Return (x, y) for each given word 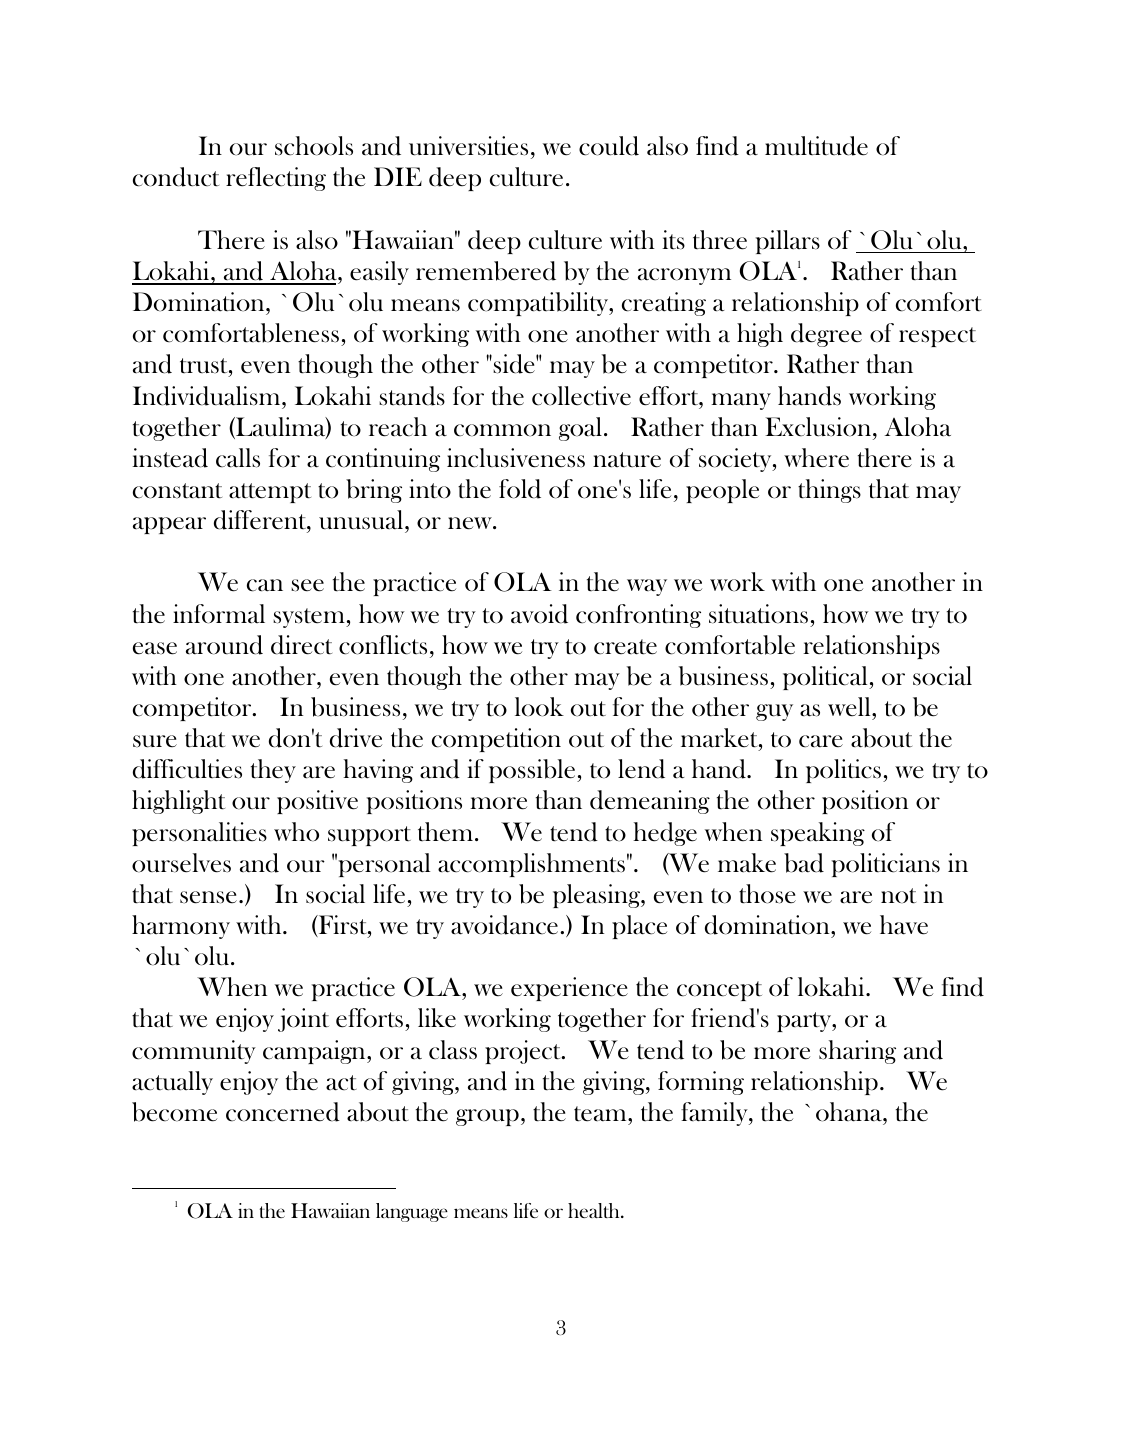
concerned (283, 1112)
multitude (816, 146)
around (224, 645)
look (539, 707)
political (826, 678)
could (609, 146)
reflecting (276, 179)
